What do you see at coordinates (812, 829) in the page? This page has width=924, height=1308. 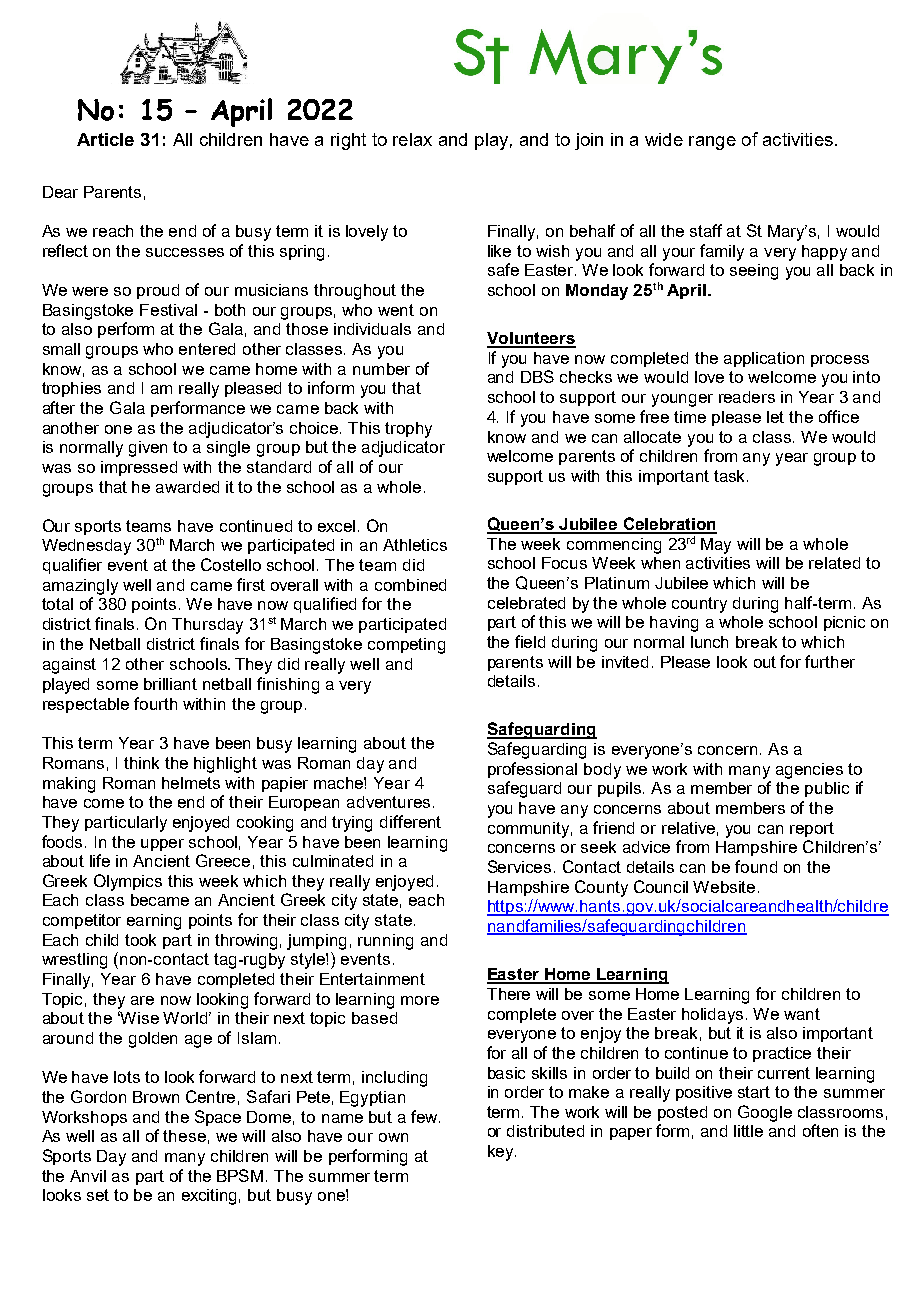 I see `report` at bounding box center [812, 829].
